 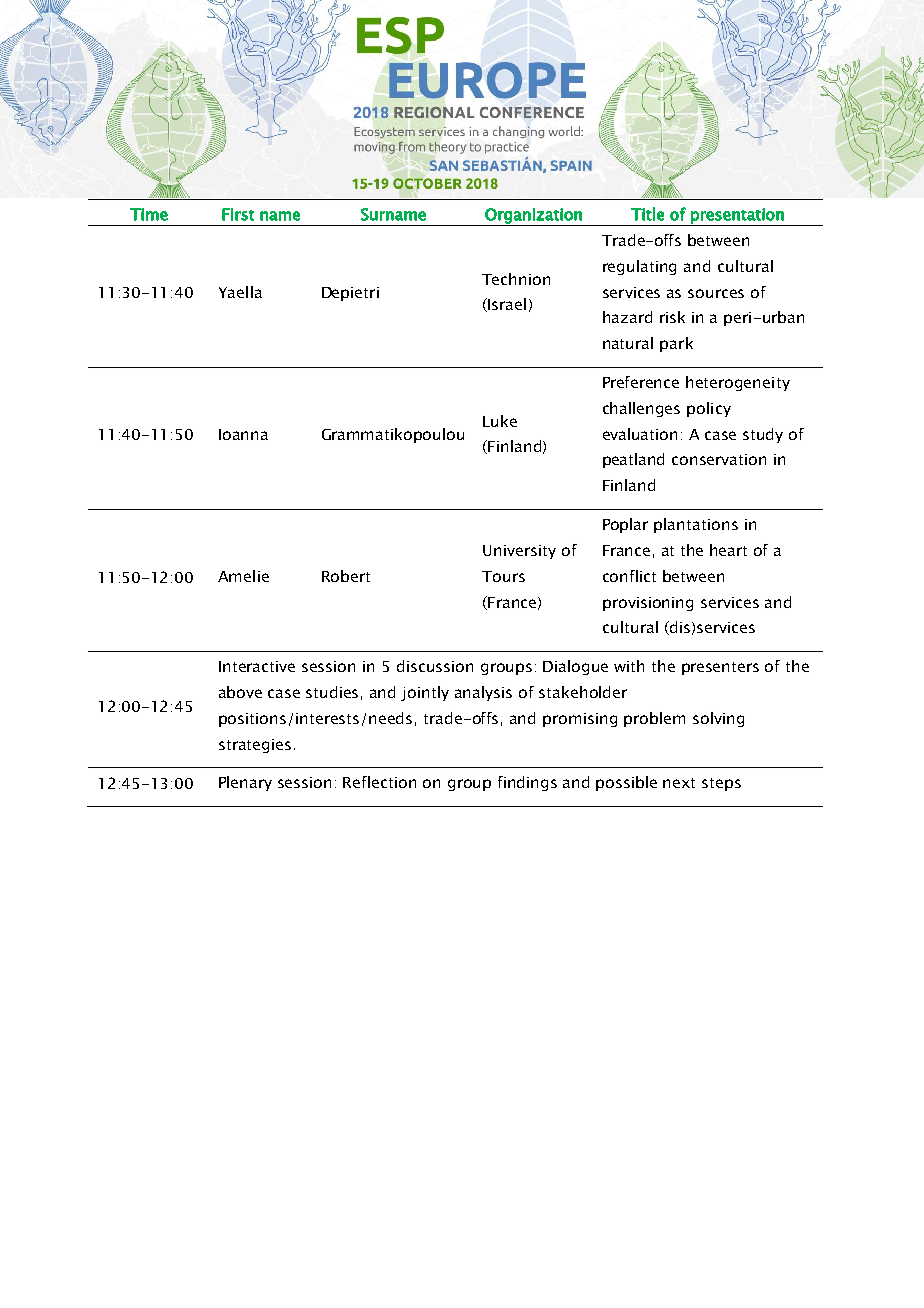 I want to click on plantations, so click(x=696, y=525).
